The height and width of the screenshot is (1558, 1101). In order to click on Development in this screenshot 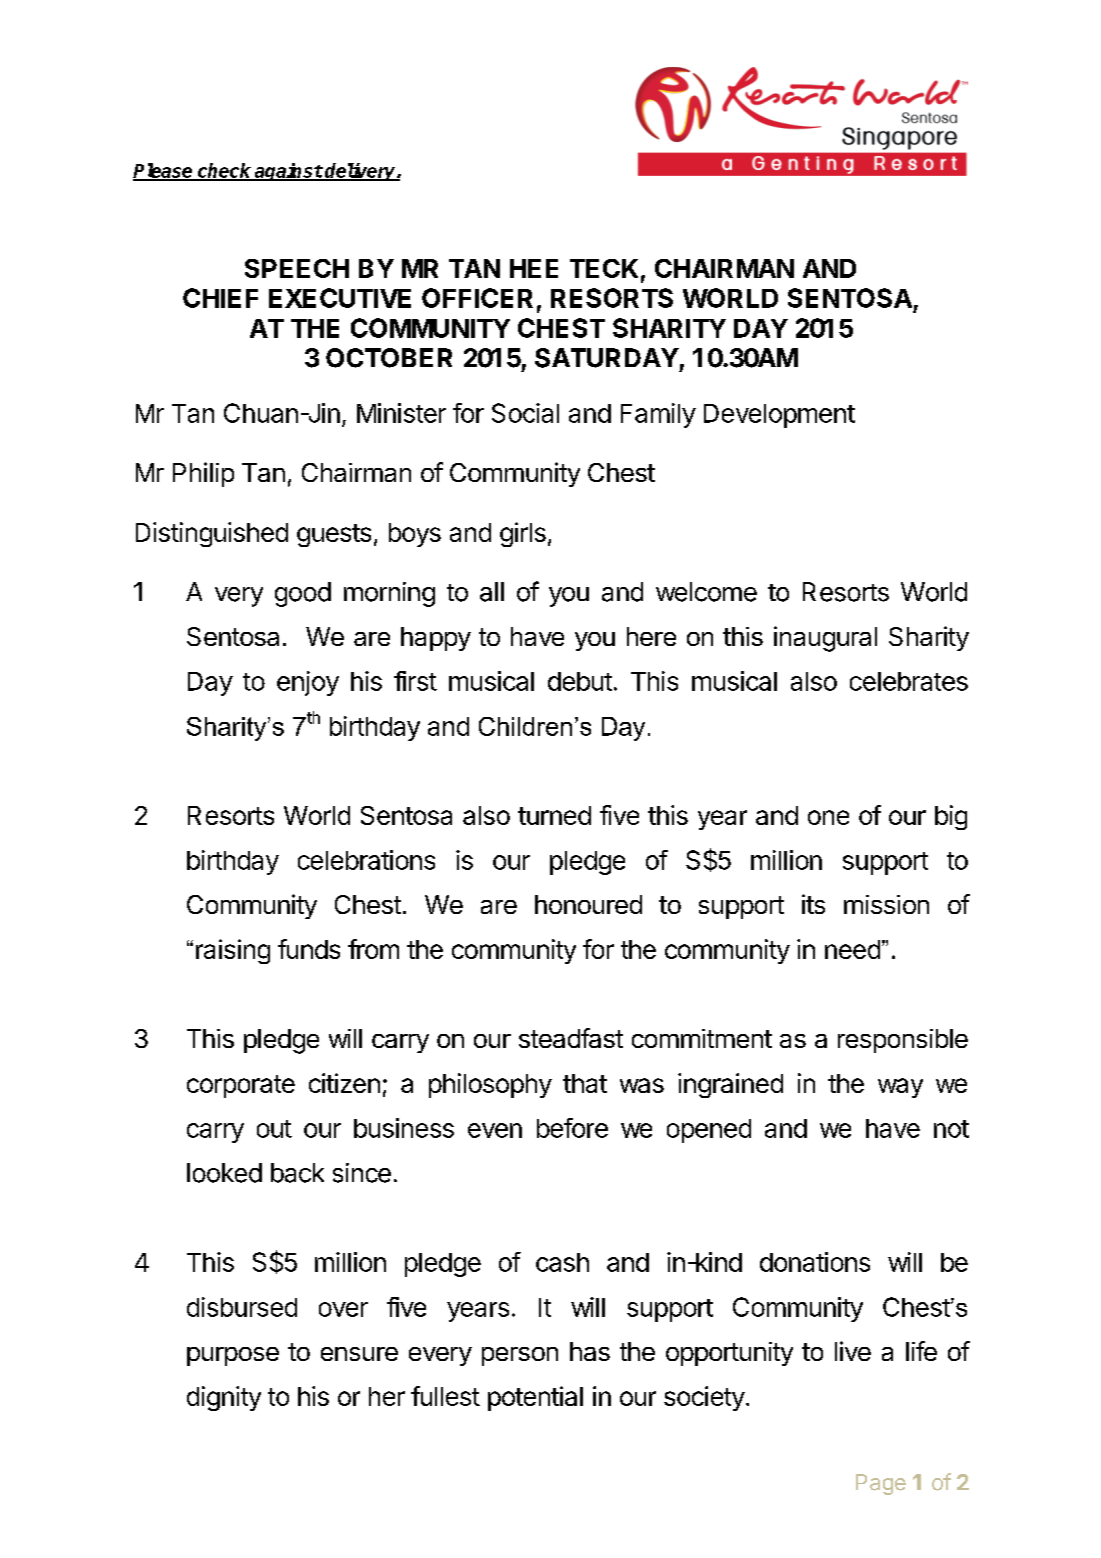, I will do `click(779, 416)`.
